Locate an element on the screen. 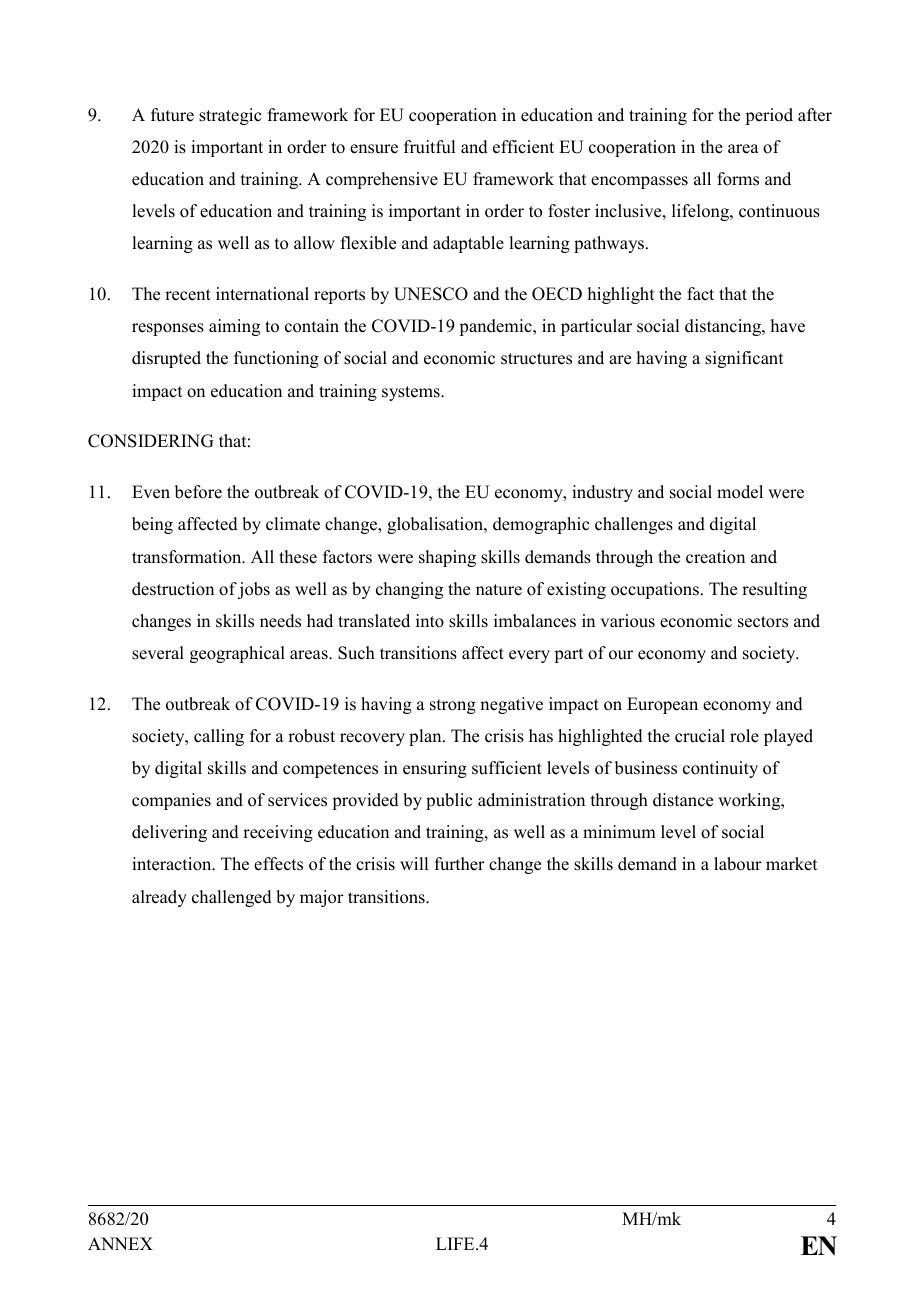 The image size is (924, 1308). further is located at coordinates (460, 864).
